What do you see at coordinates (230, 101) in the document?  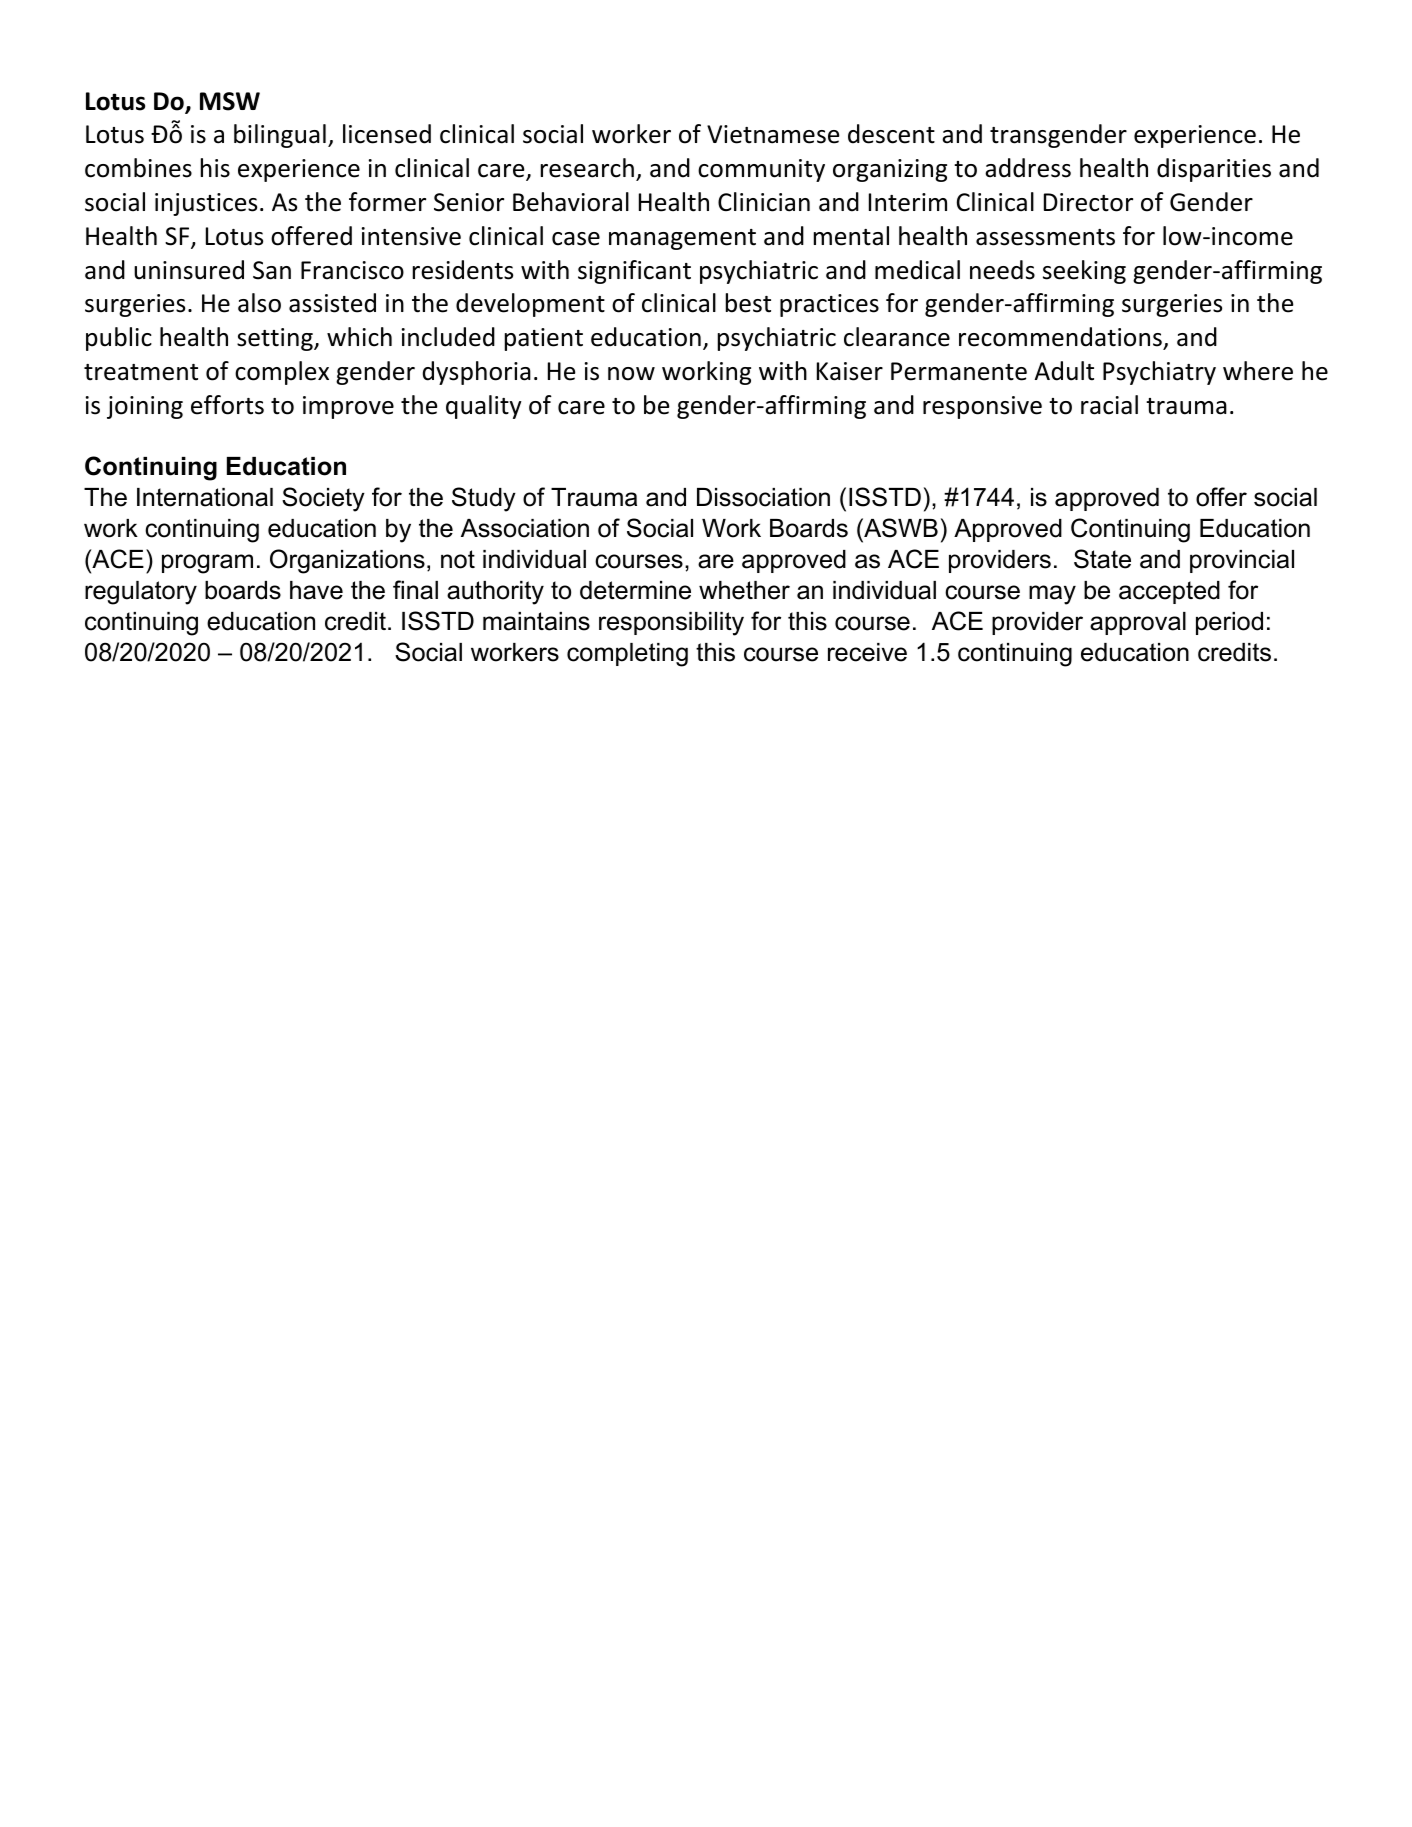 I see `MSW` at bounding box center [230, 101].
